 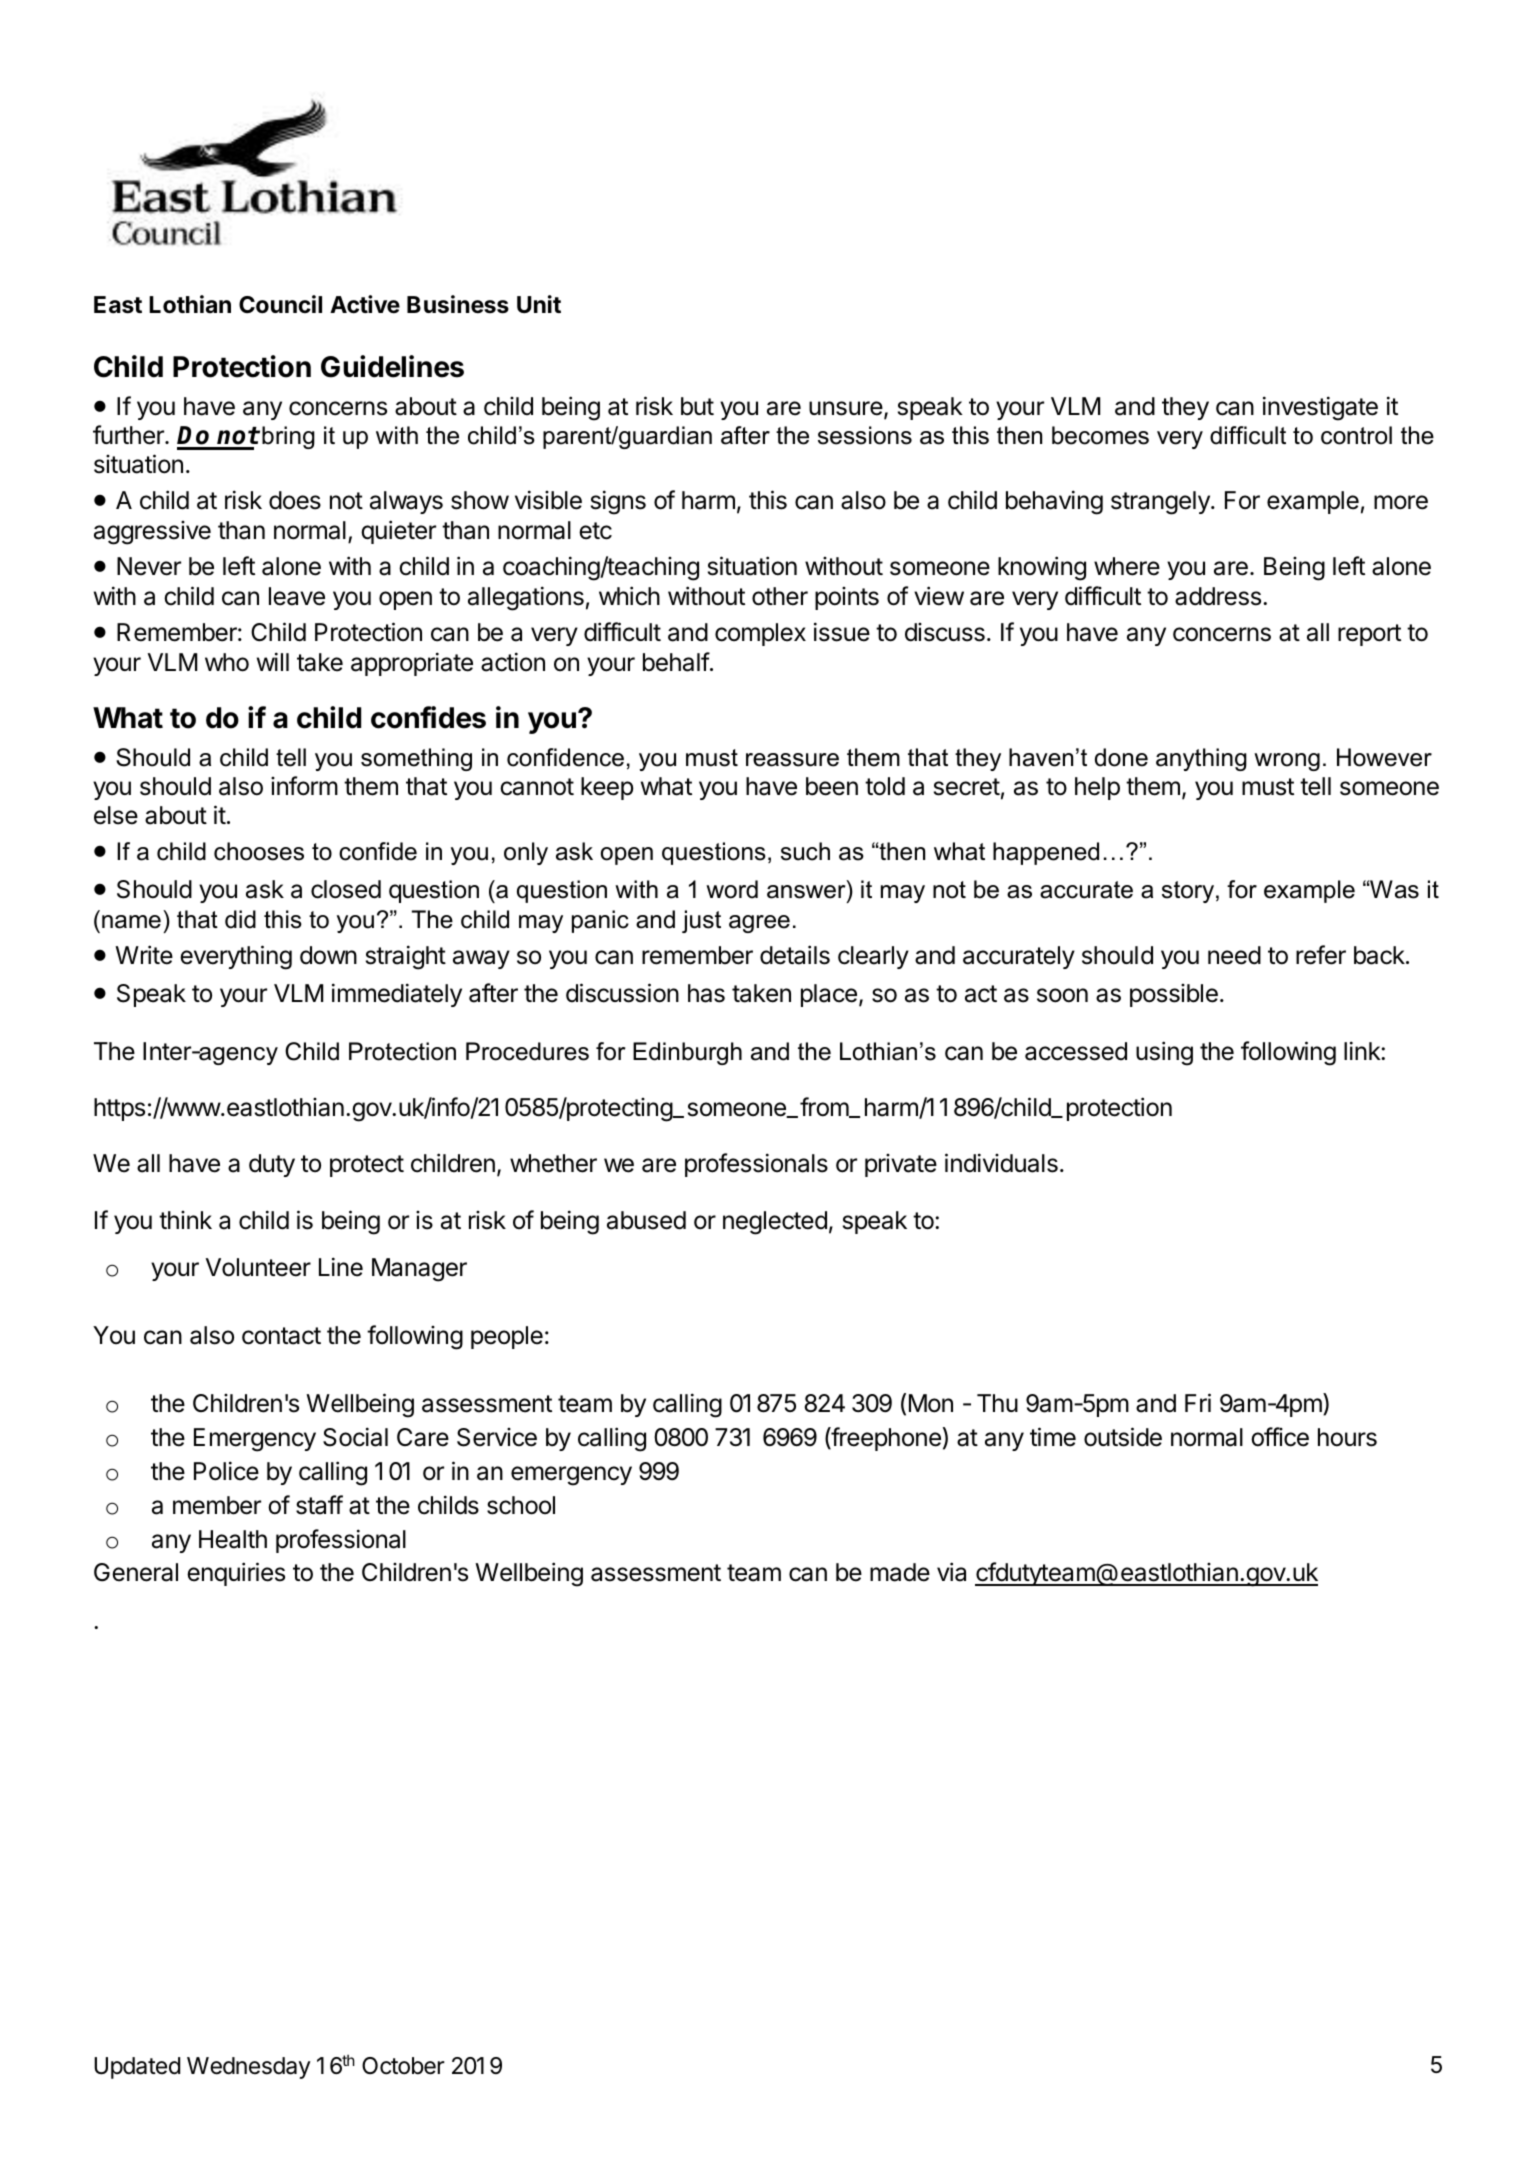 What do you see at coordinates (240, 919) in the document?
I see `did` at bounding box center [240, 919].
